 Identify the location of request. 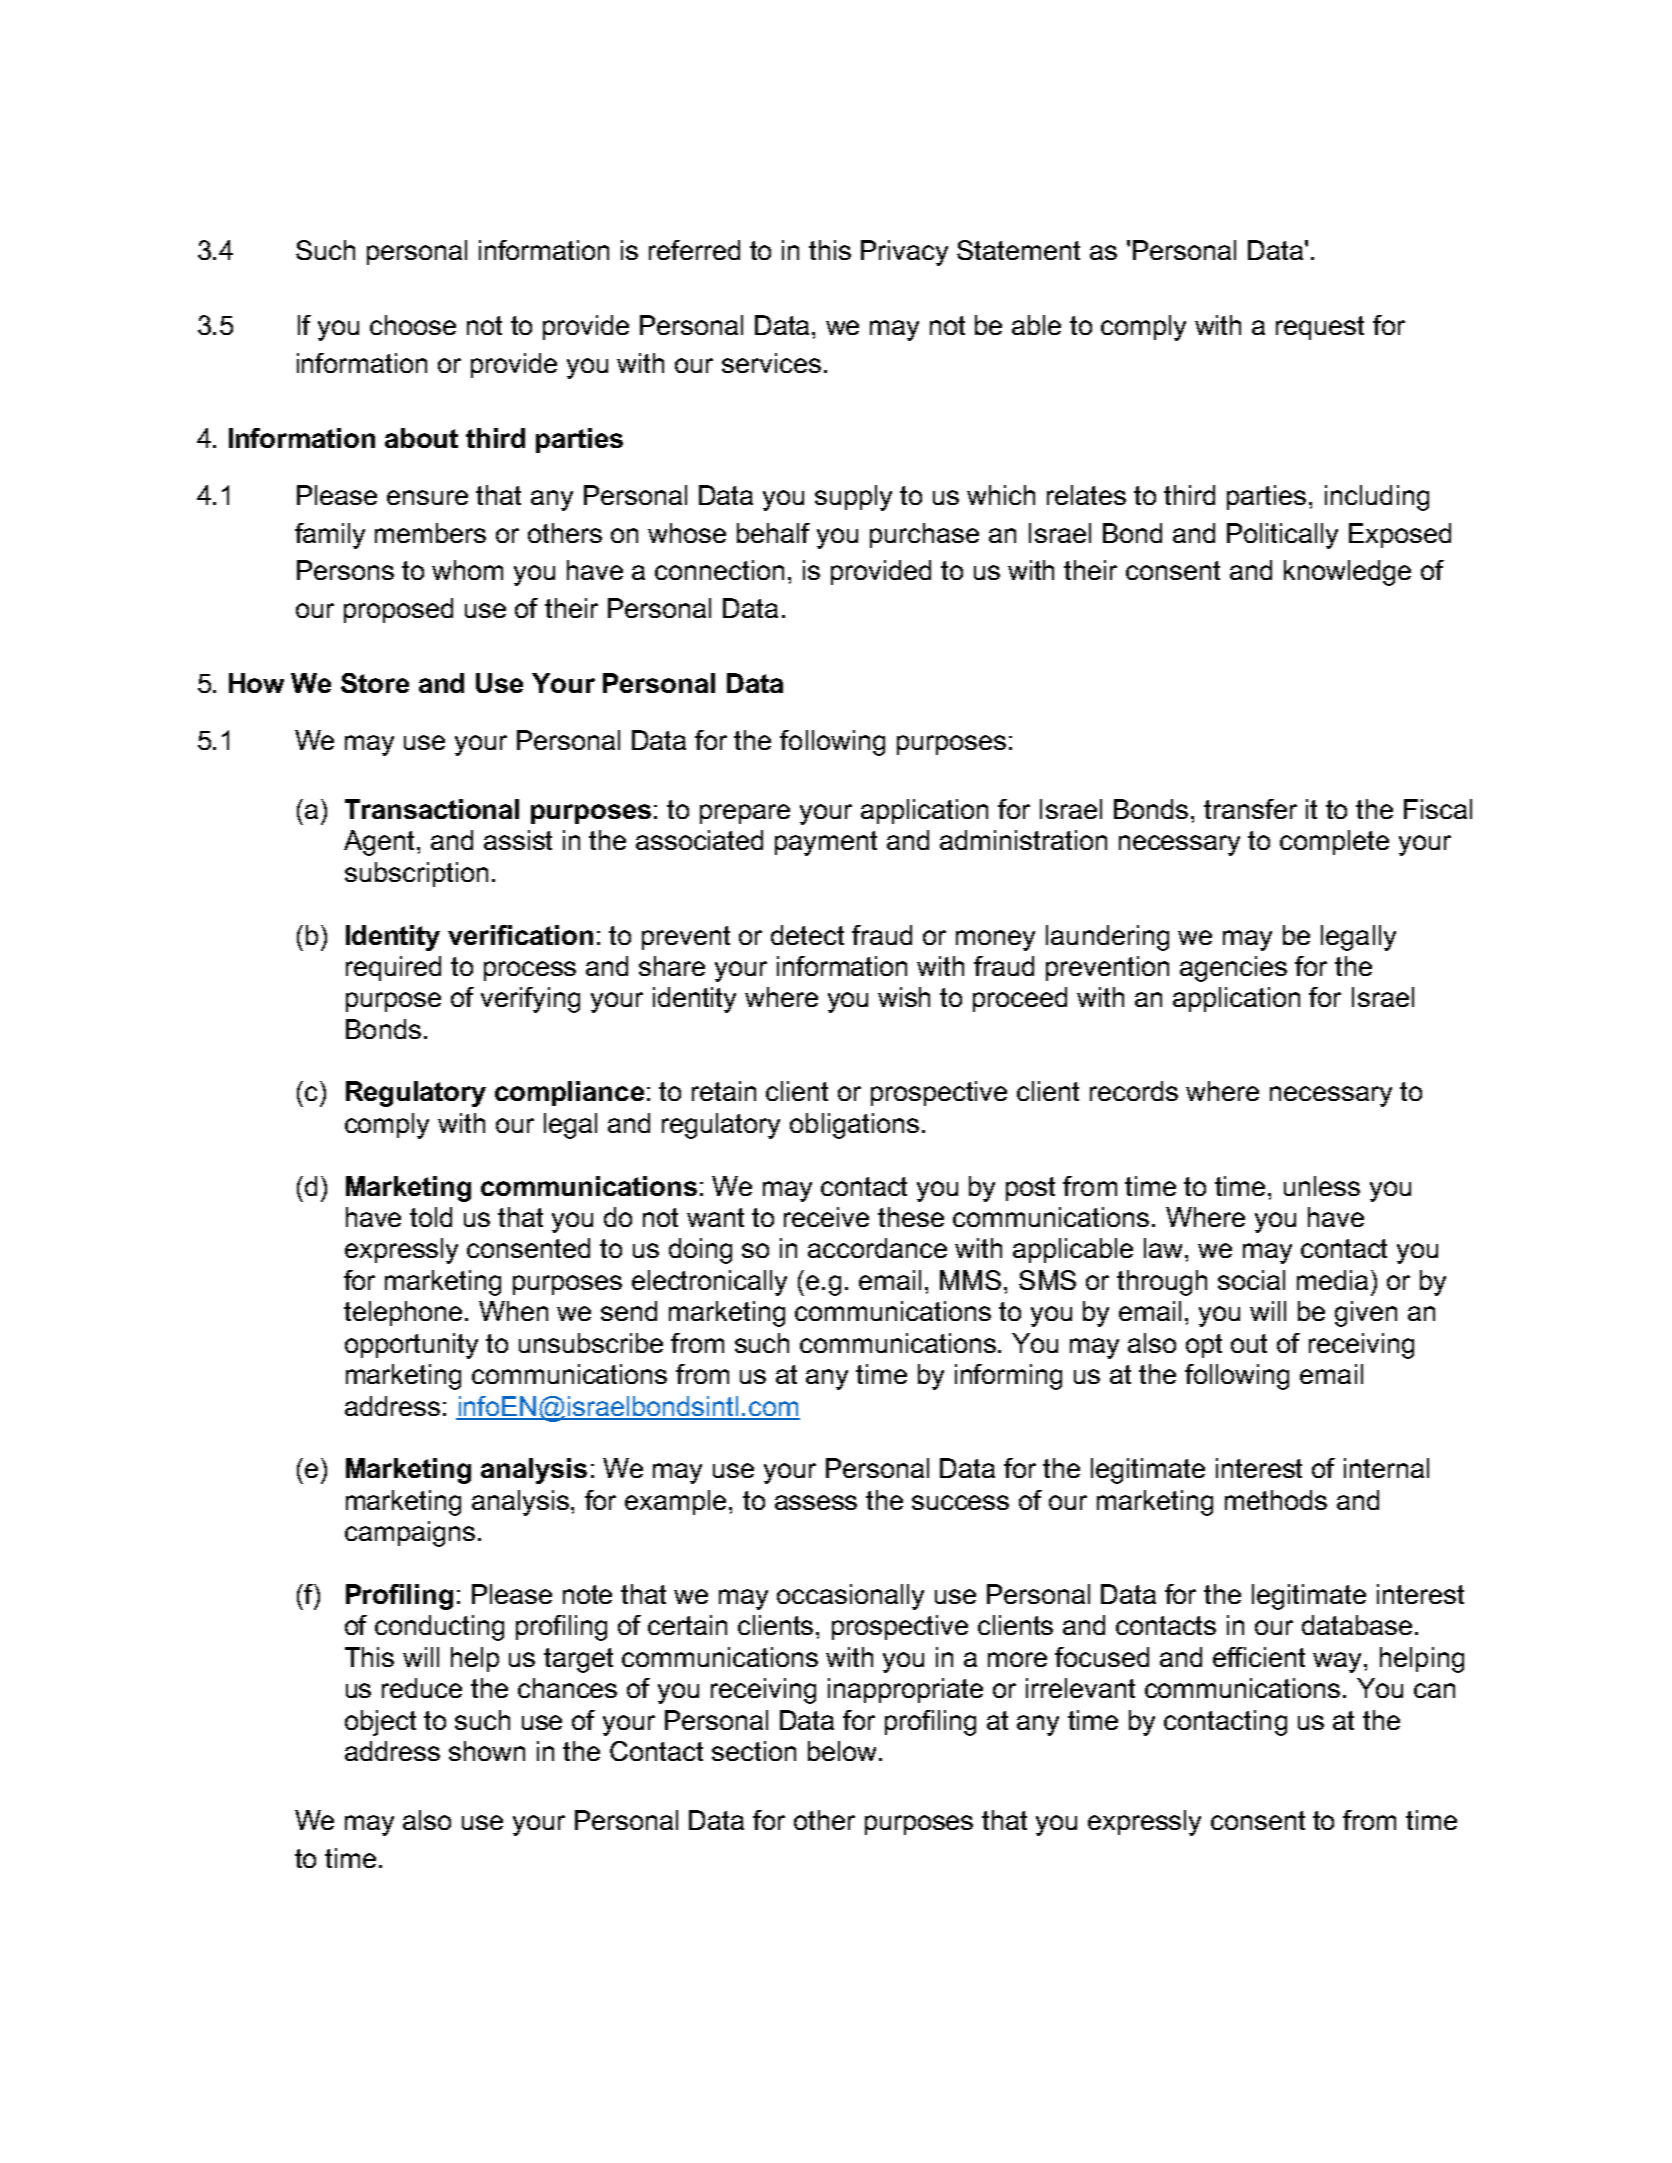
(1320, 328).
